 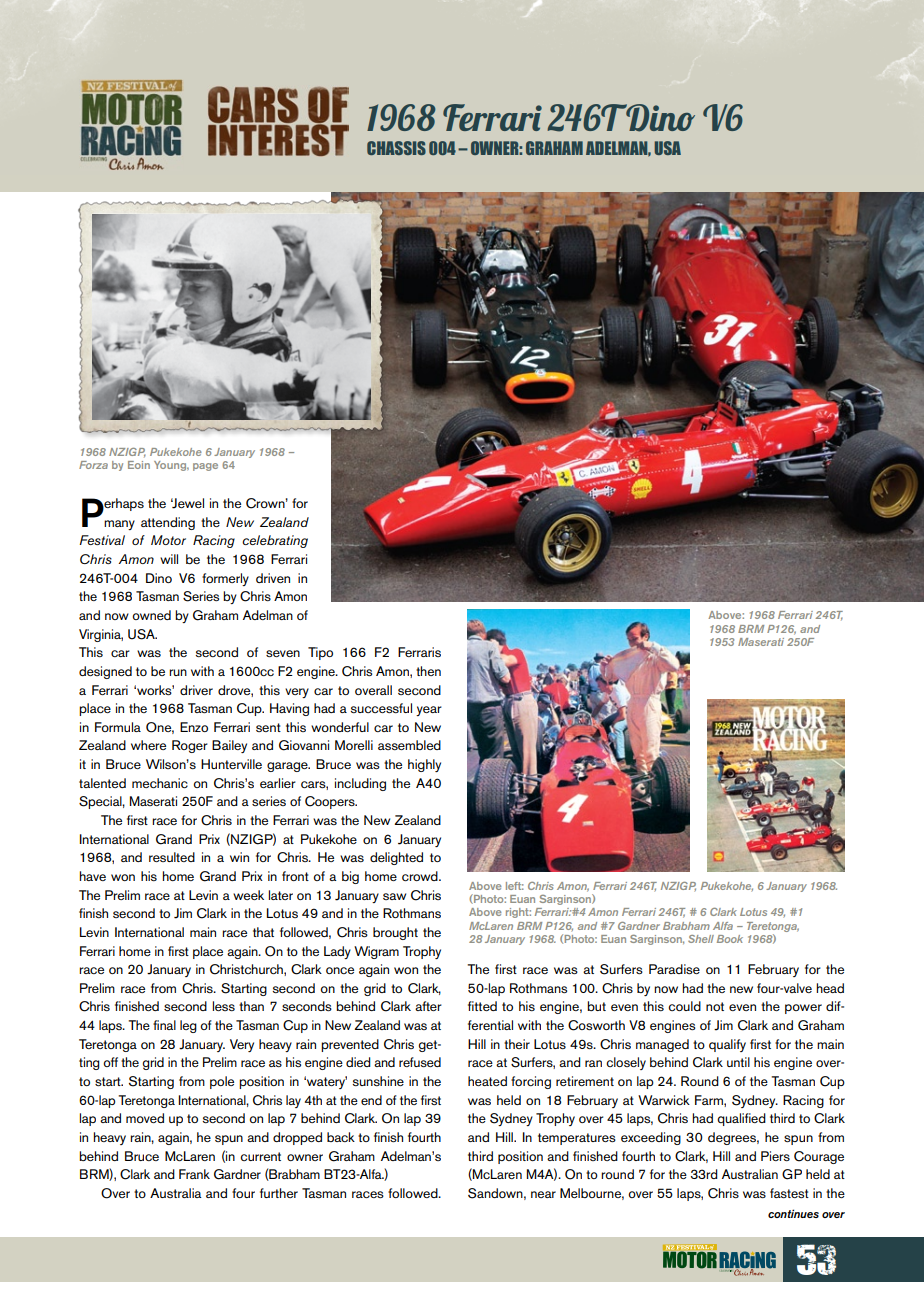 I want to click on then, so click(x=428, y=671).
